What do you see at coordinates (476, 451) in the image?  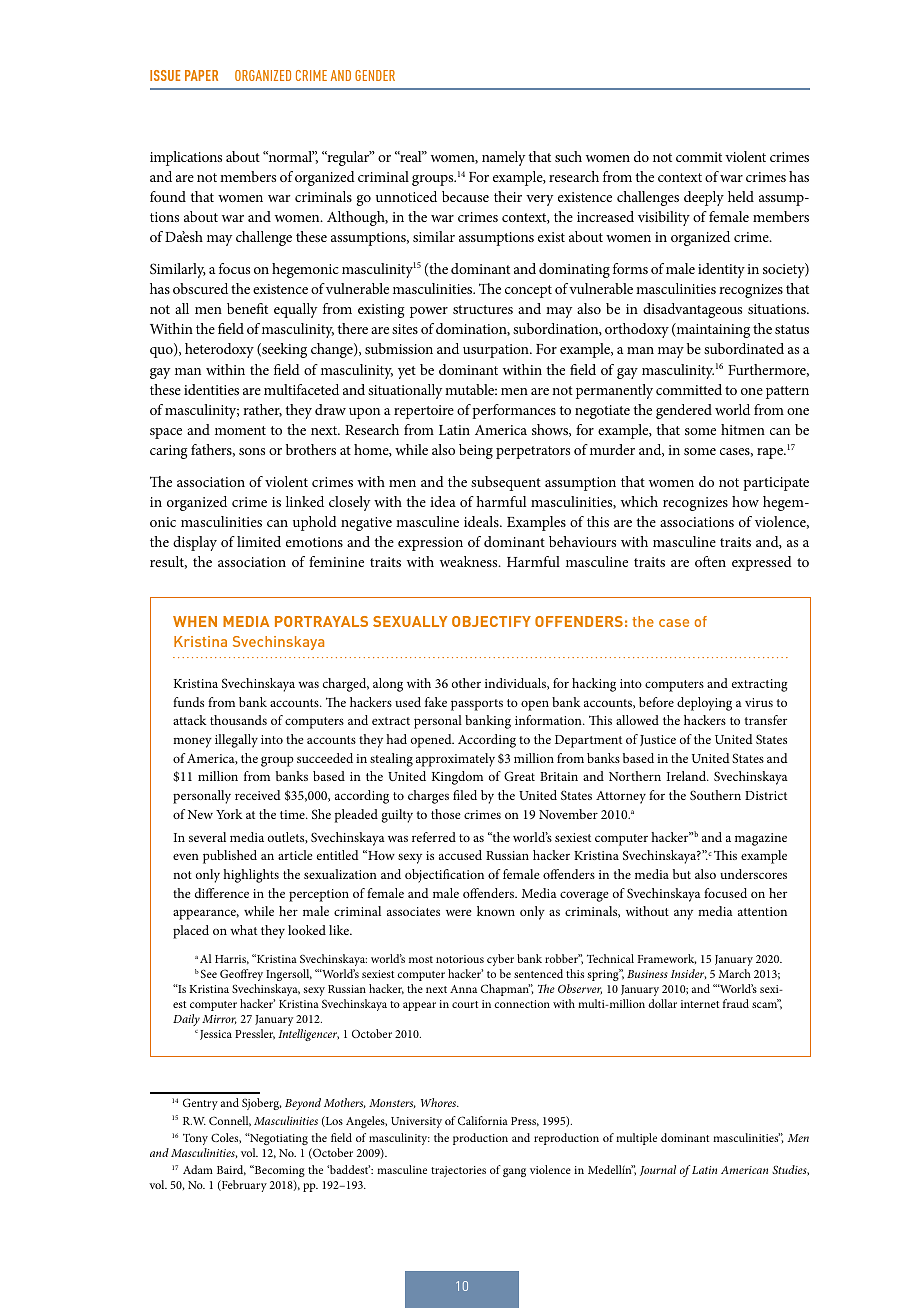 I see `being` at bounding box center [476, 451].
